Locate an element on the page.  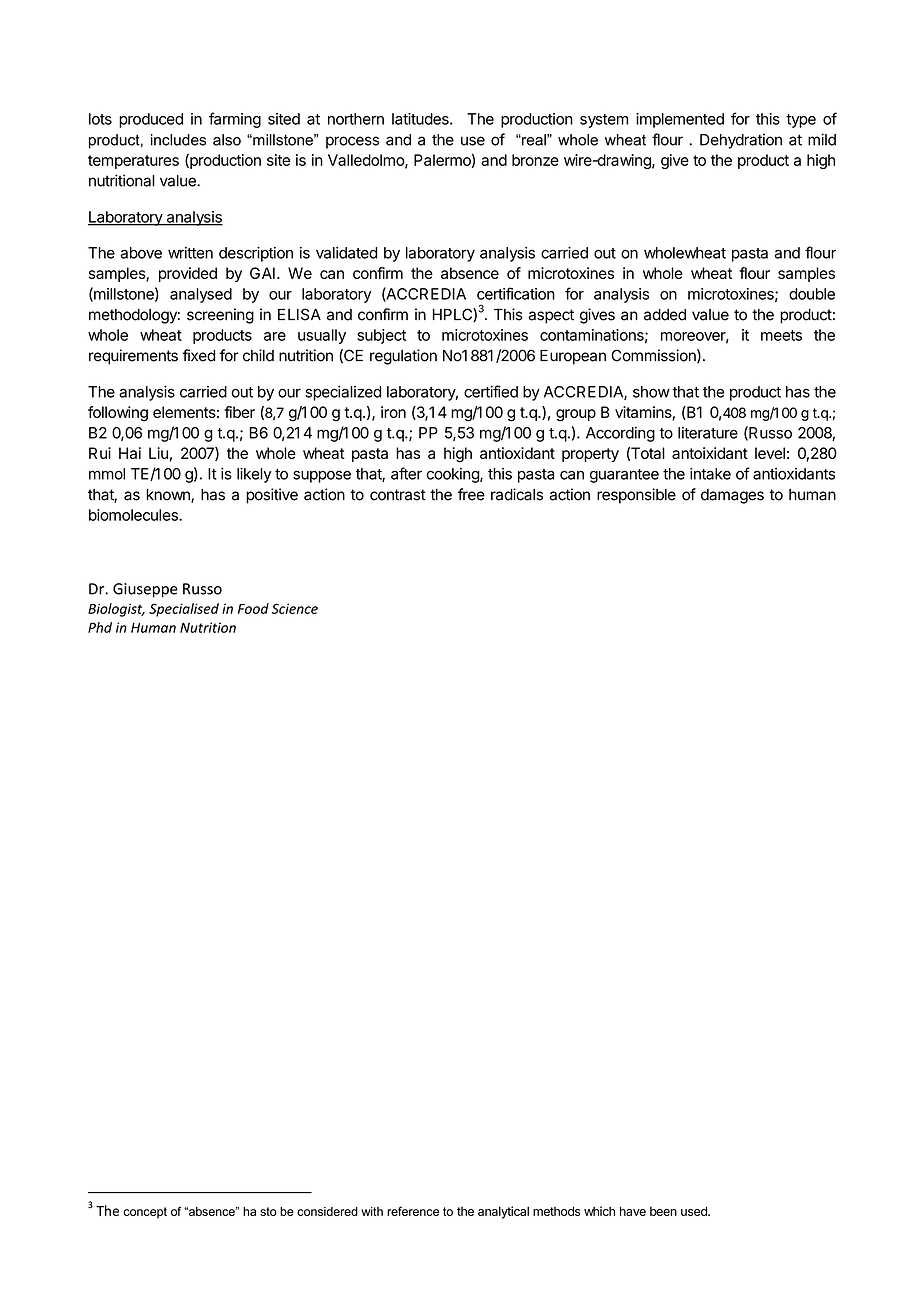
used is located at coordinates (695, 1211).
